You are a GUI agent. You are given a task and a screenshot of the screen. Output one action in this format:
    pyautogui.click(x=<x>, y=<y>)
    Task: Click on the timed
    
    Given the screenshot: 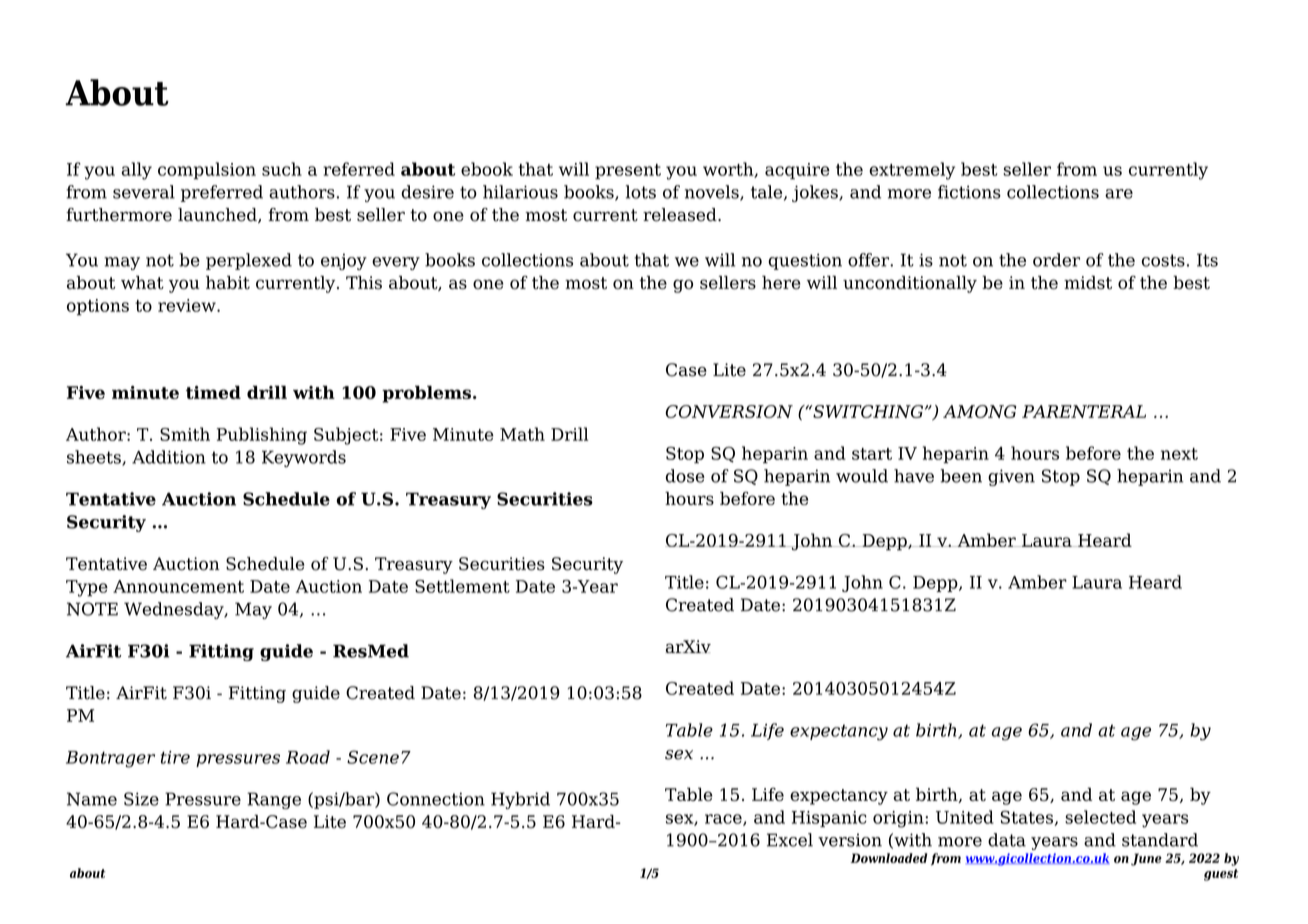 What is the action you would take?
    pyautogui.click(x=213, y=392)
